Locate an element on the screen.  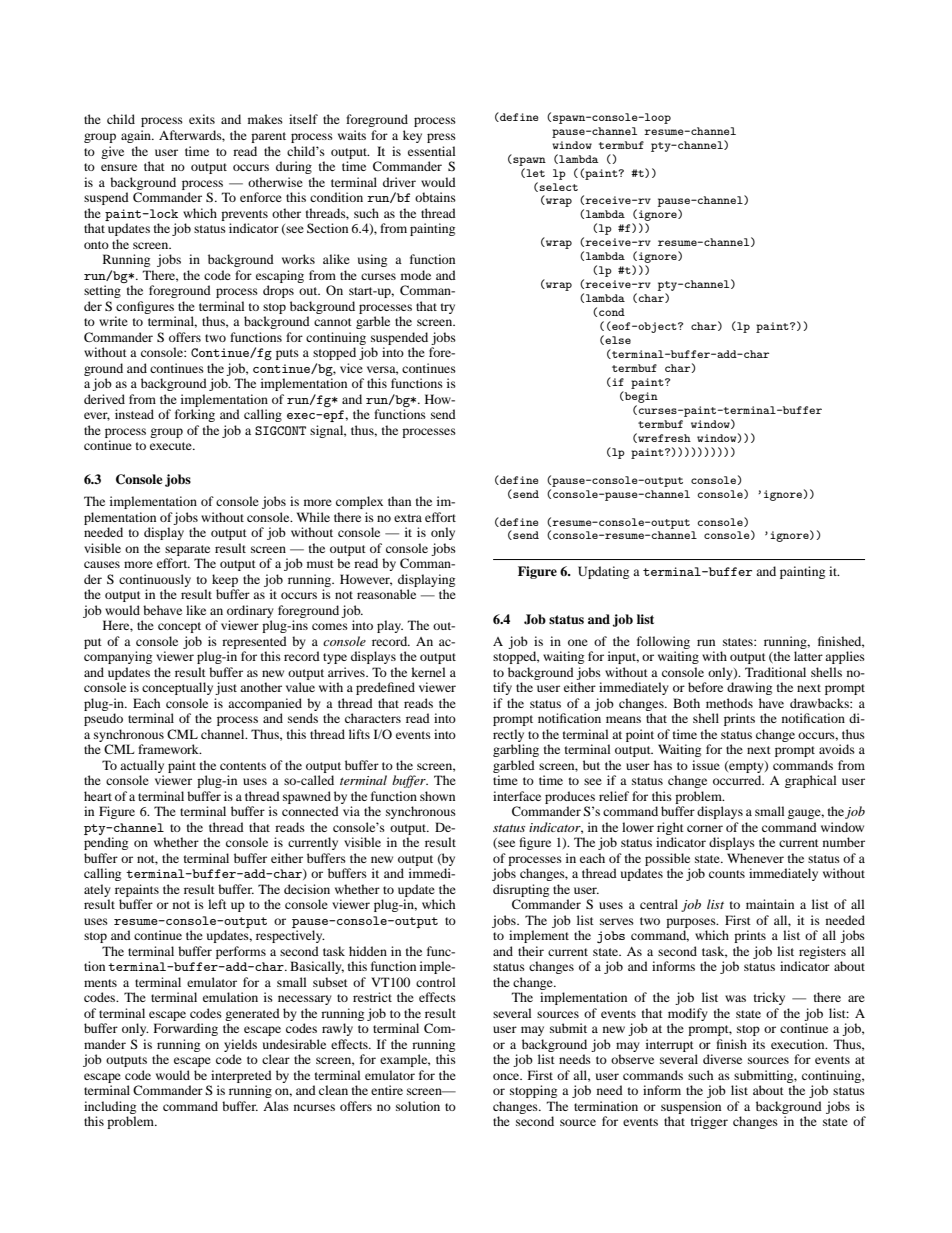
select is located at coordinates (558, 187).
